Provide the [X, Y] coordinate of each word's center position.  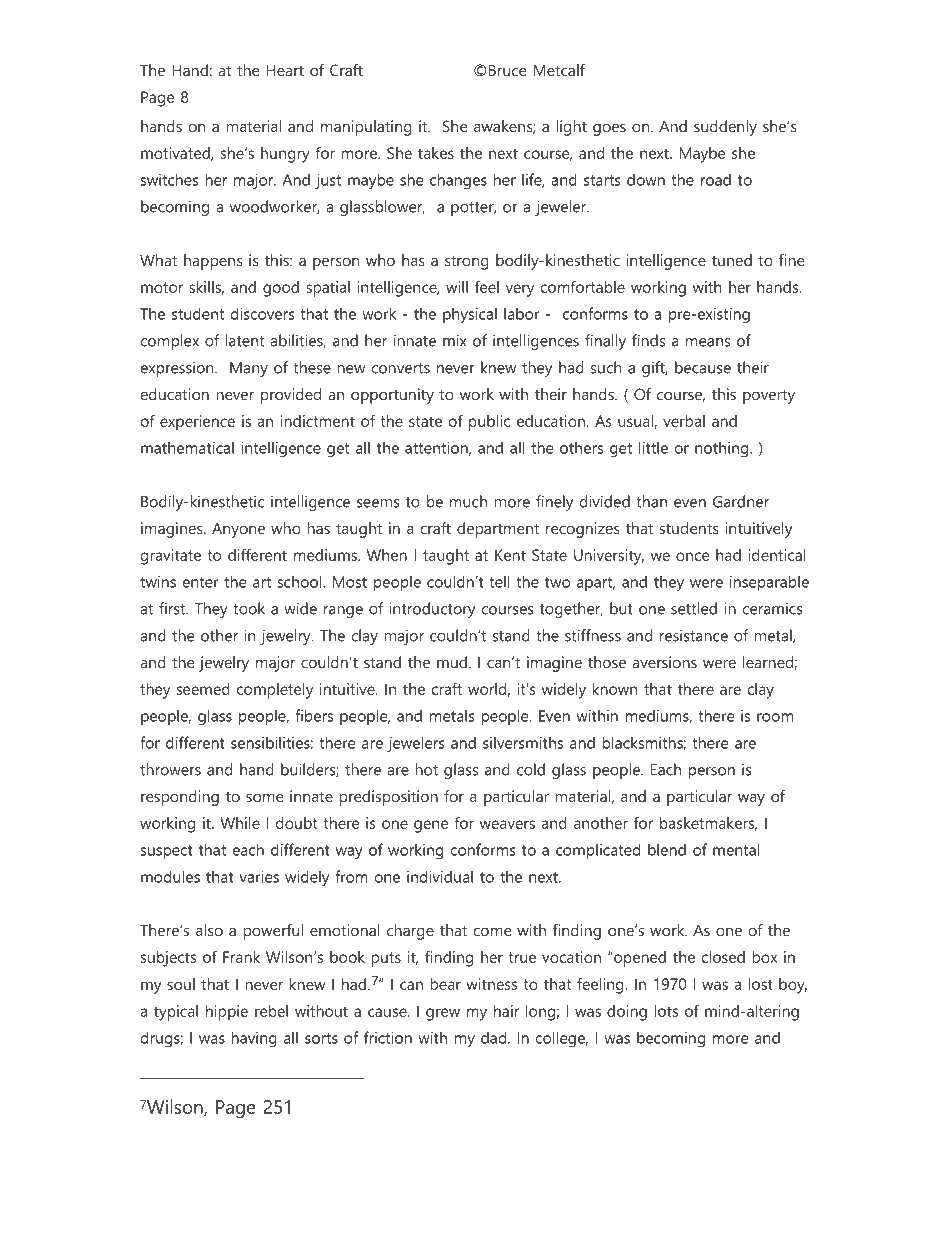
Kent [510, 555]
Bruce [507, 70]
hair [506, 1011]
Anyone [238, 530]
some [264, 798]
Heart [285, 70]
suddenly [725, 128]
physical [470, 315]
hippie [227, 1013]
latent [245, 340]
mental [736, 849]
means [708, 342]
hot [427, 769]
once [692, 556]
